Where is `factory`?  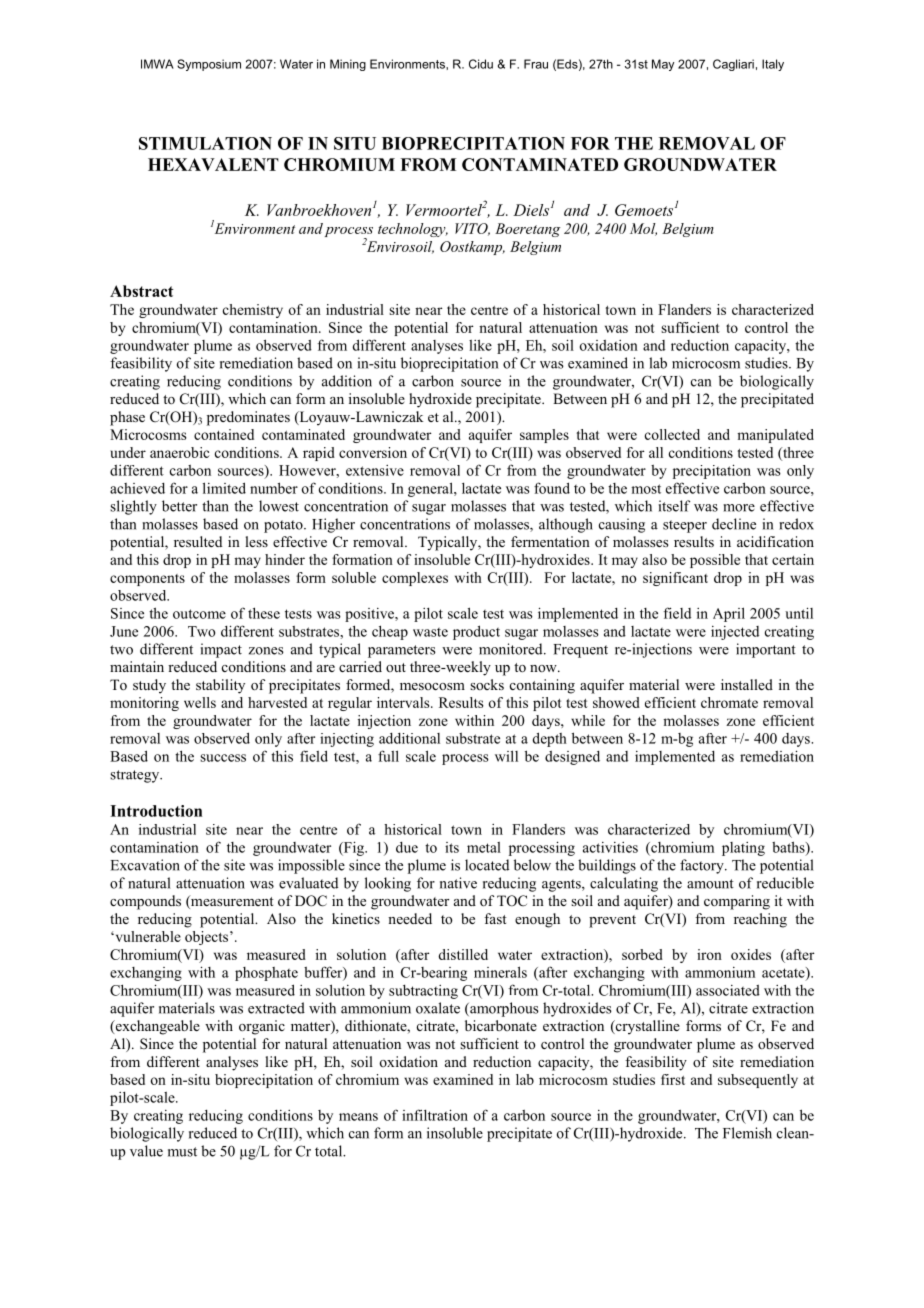
factory is located at coordinates (703, 866).
